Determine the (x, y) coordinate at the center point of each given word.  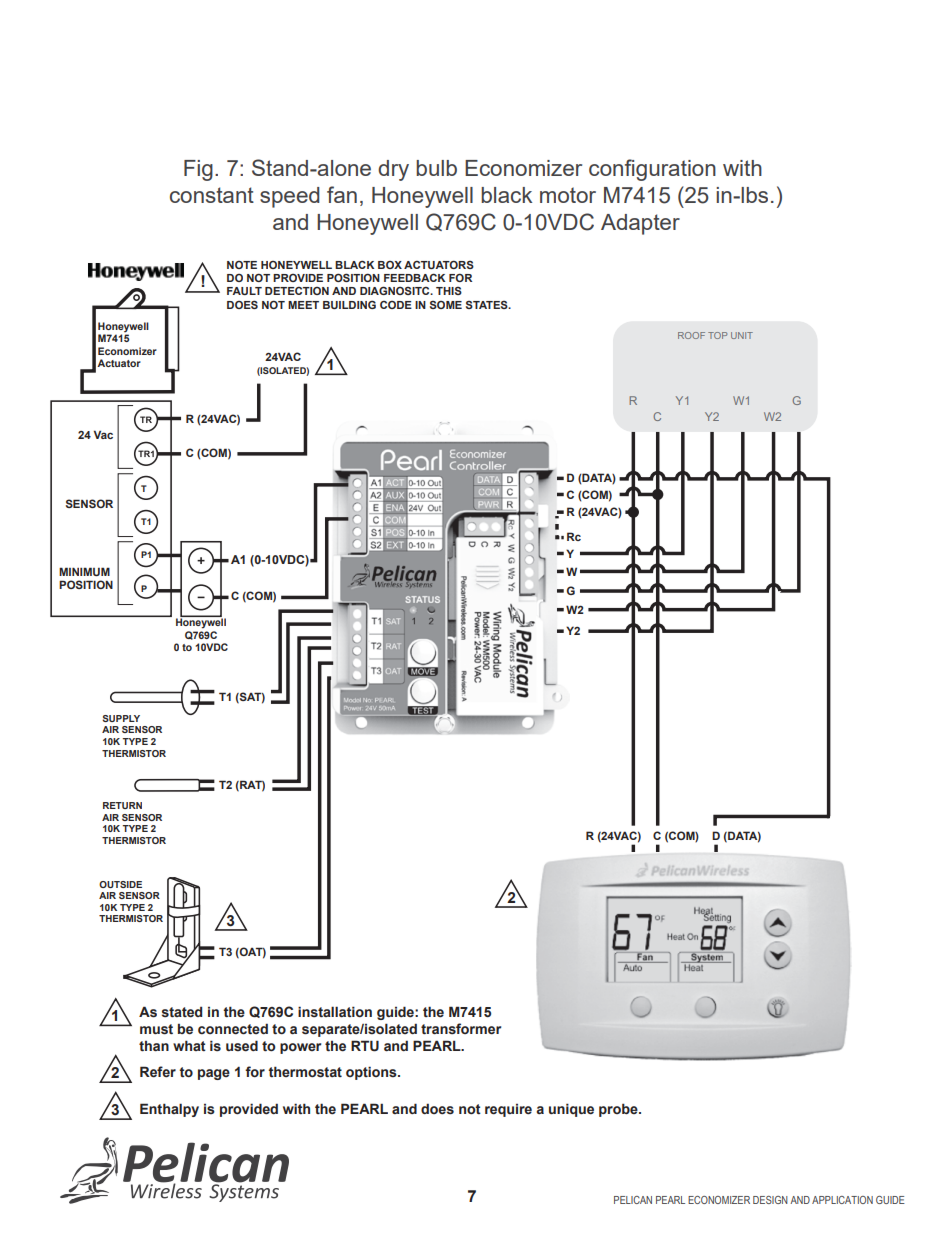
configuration (652, 170)
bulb (436, 168)
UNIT (742, 335)
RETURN (122, 805)
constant (212, 195)
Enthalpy (169, 1110)
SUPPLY (121, 718)
